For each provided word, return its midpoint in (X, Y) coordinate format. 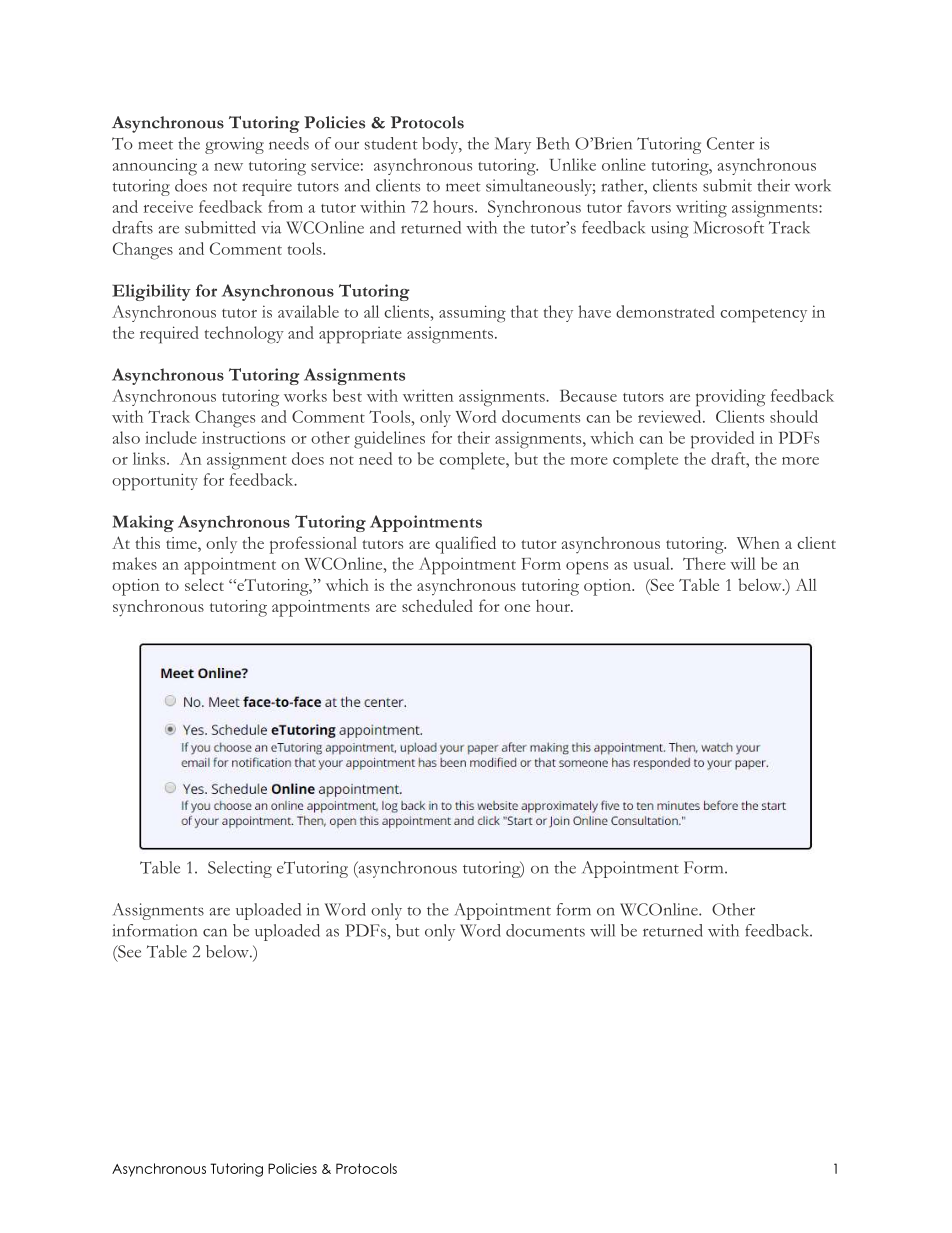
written (428, 395)
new (228, 167)
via (271, 227)
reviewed (671, 416)
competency (763, 316)
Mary (513, 145)
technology (244, 335)
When (758, 542)
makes (134, 563)
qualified (465, 545)
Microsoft (728, 227)
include (171, 437)
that (524, 311)
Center (731, 143)
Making (143, 523)
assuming (472, 314)
